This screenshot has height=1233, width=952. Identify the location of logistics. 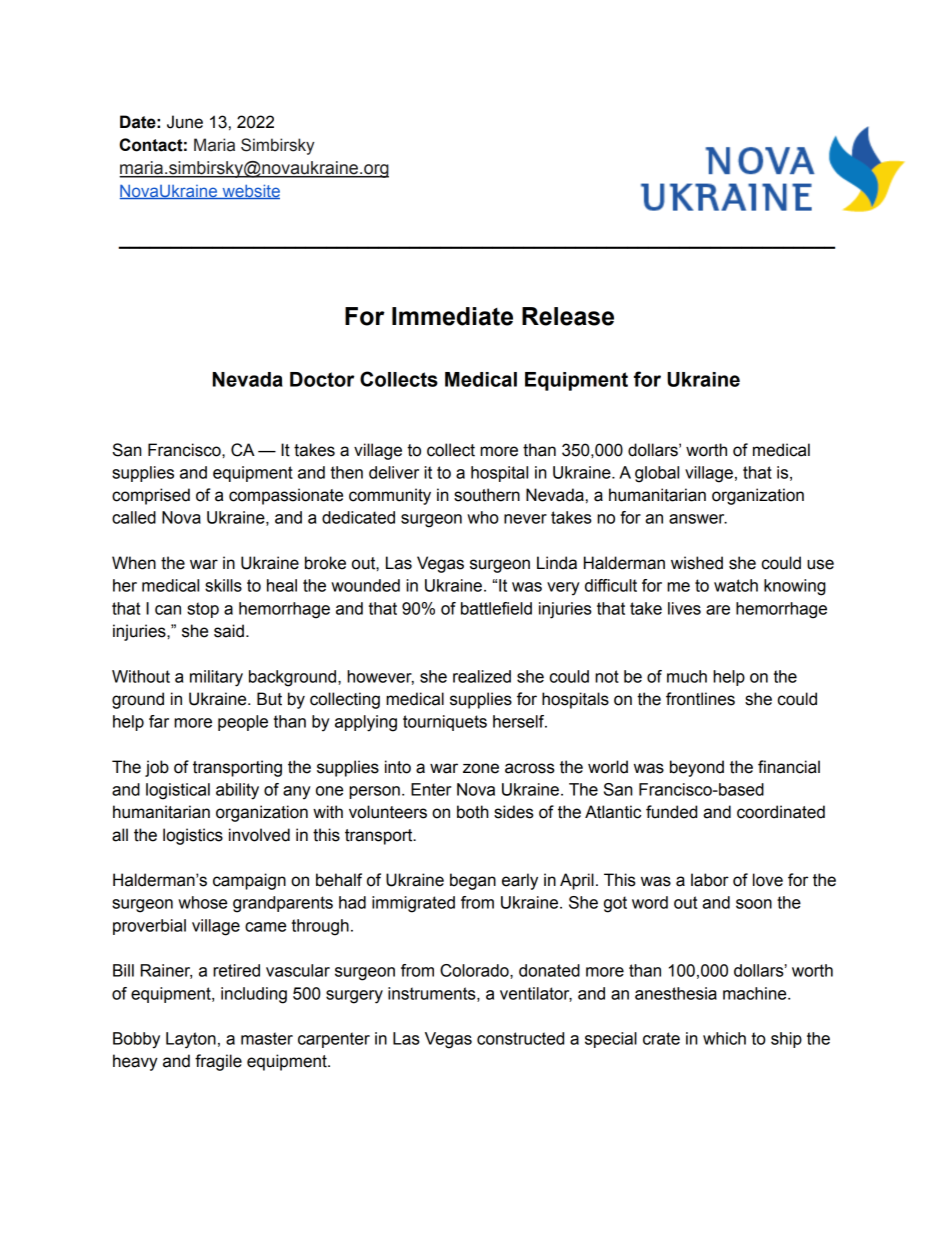
(193, 836).
